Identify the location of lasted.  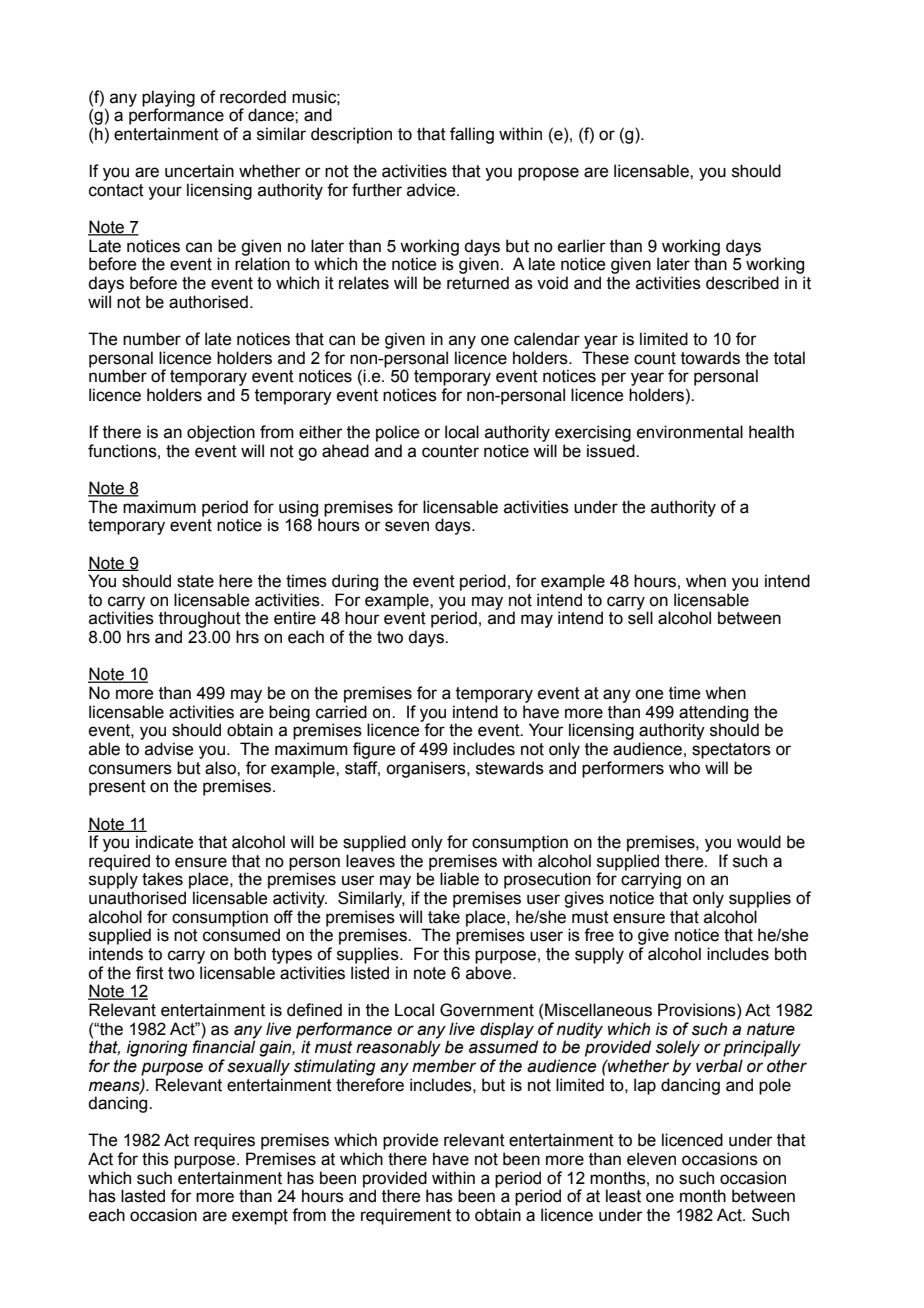
(143, 1196).
